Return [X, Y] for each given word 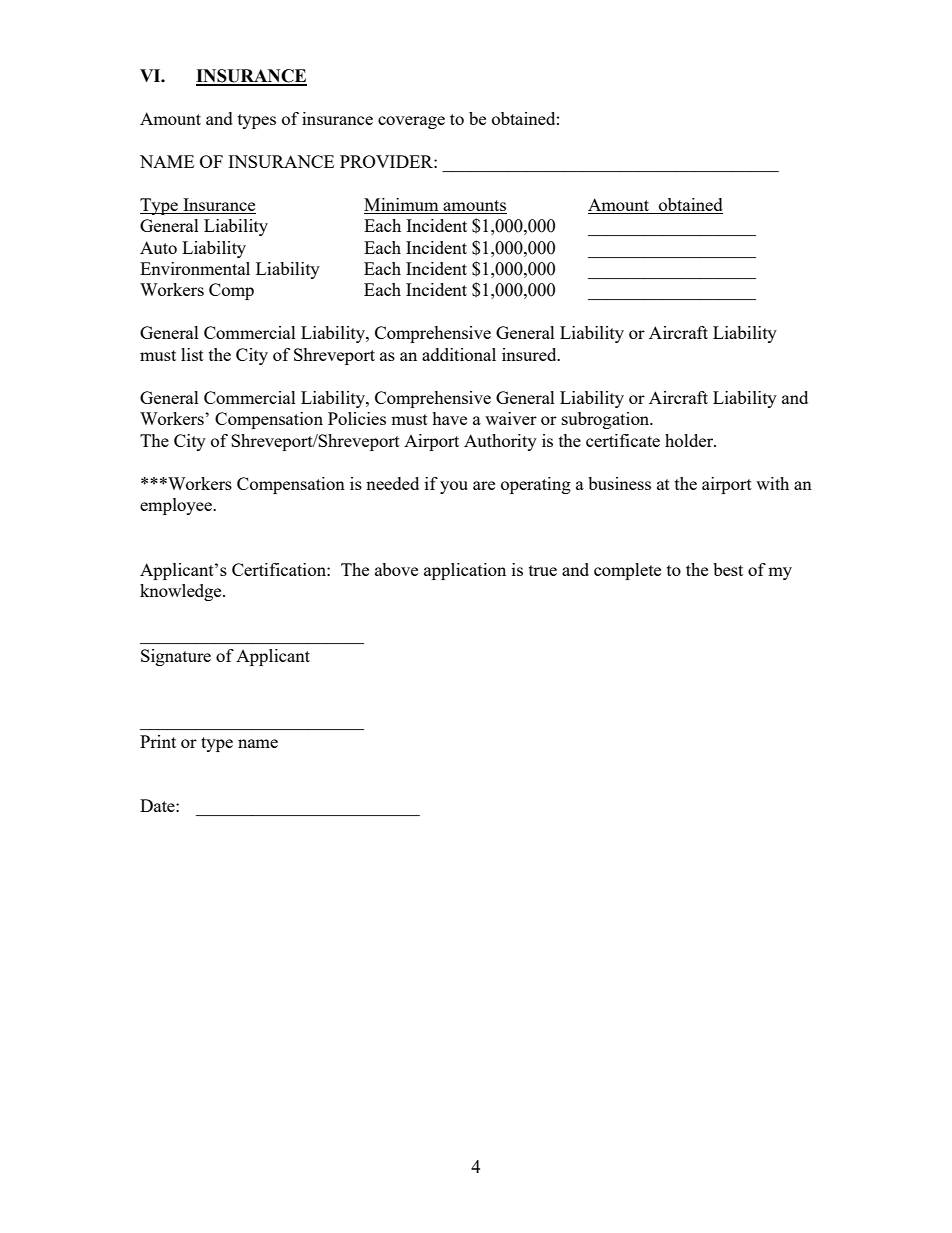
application [465, 571]
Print [158, 741]
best [728, 569]
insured [530, 354]
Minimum [401, 204]
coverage [411, 122]
